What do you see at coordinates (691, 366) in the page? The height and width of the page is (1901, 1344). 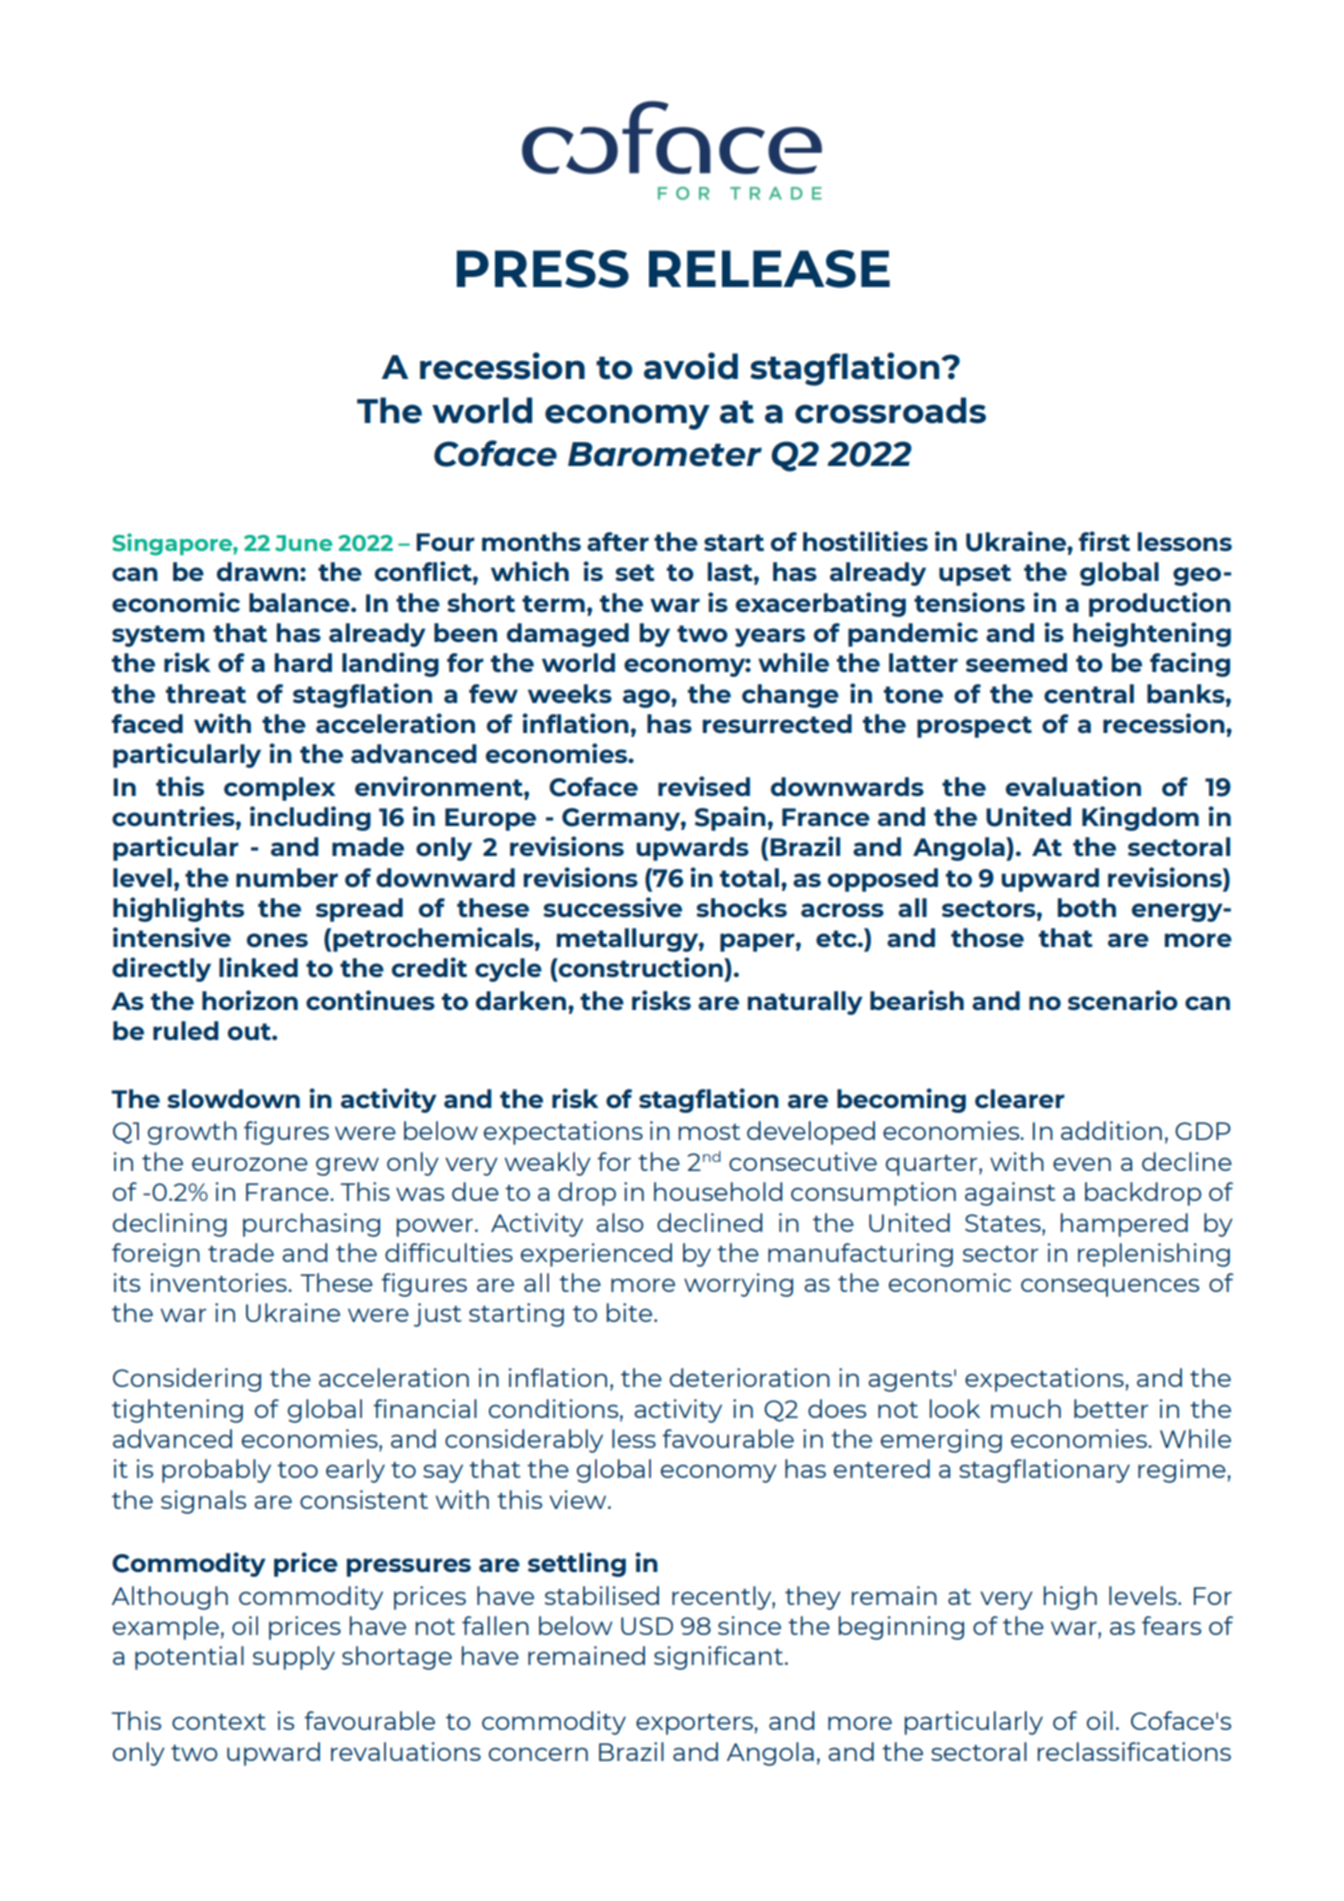 I see `avoid` at bounding box center [691, 366].
